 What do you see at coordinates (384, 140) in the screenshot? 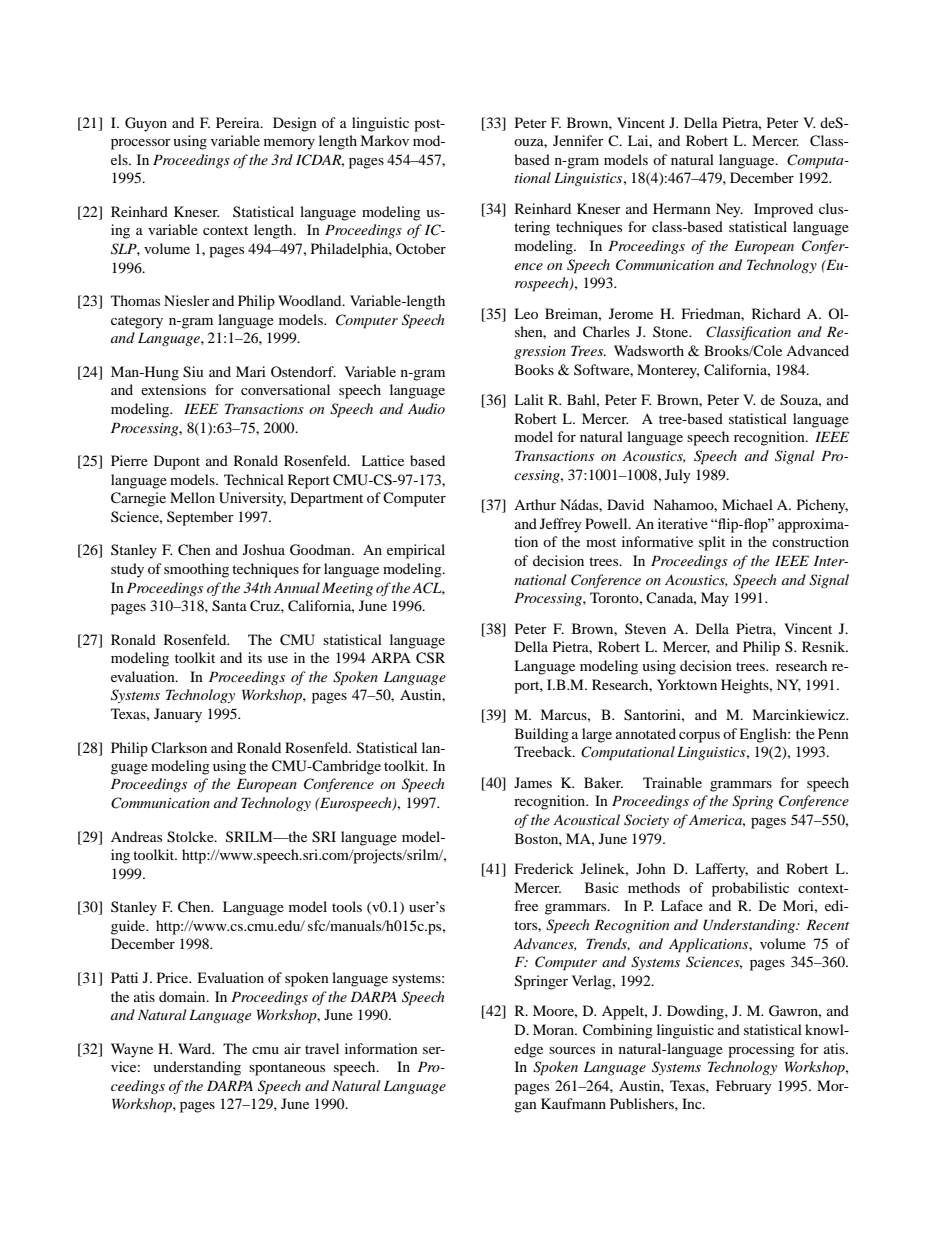
I see `Markov` at bounding box center [384, 140].
